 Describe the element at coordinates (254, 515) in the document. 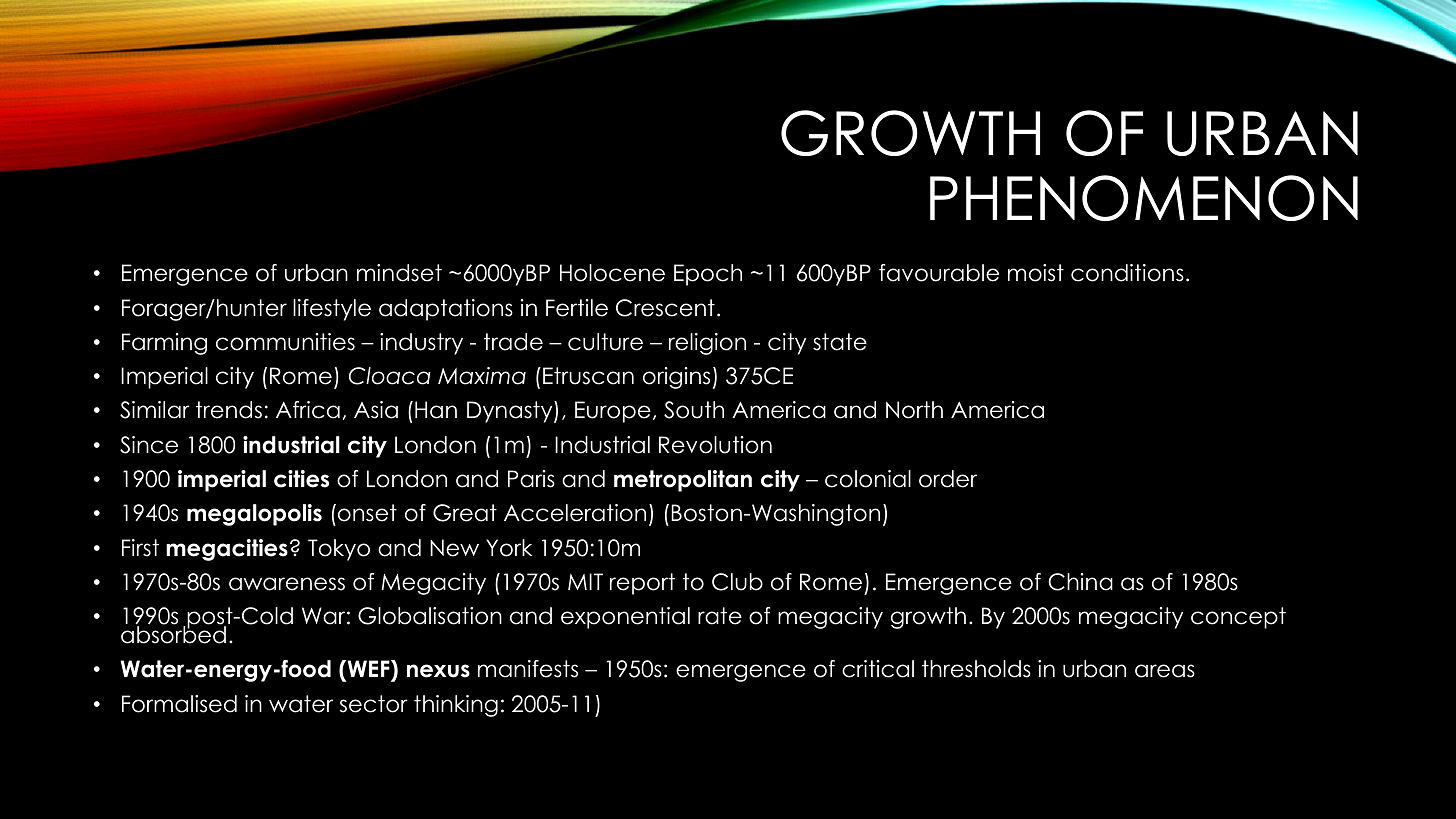

I see `megalopolis` at that location.
